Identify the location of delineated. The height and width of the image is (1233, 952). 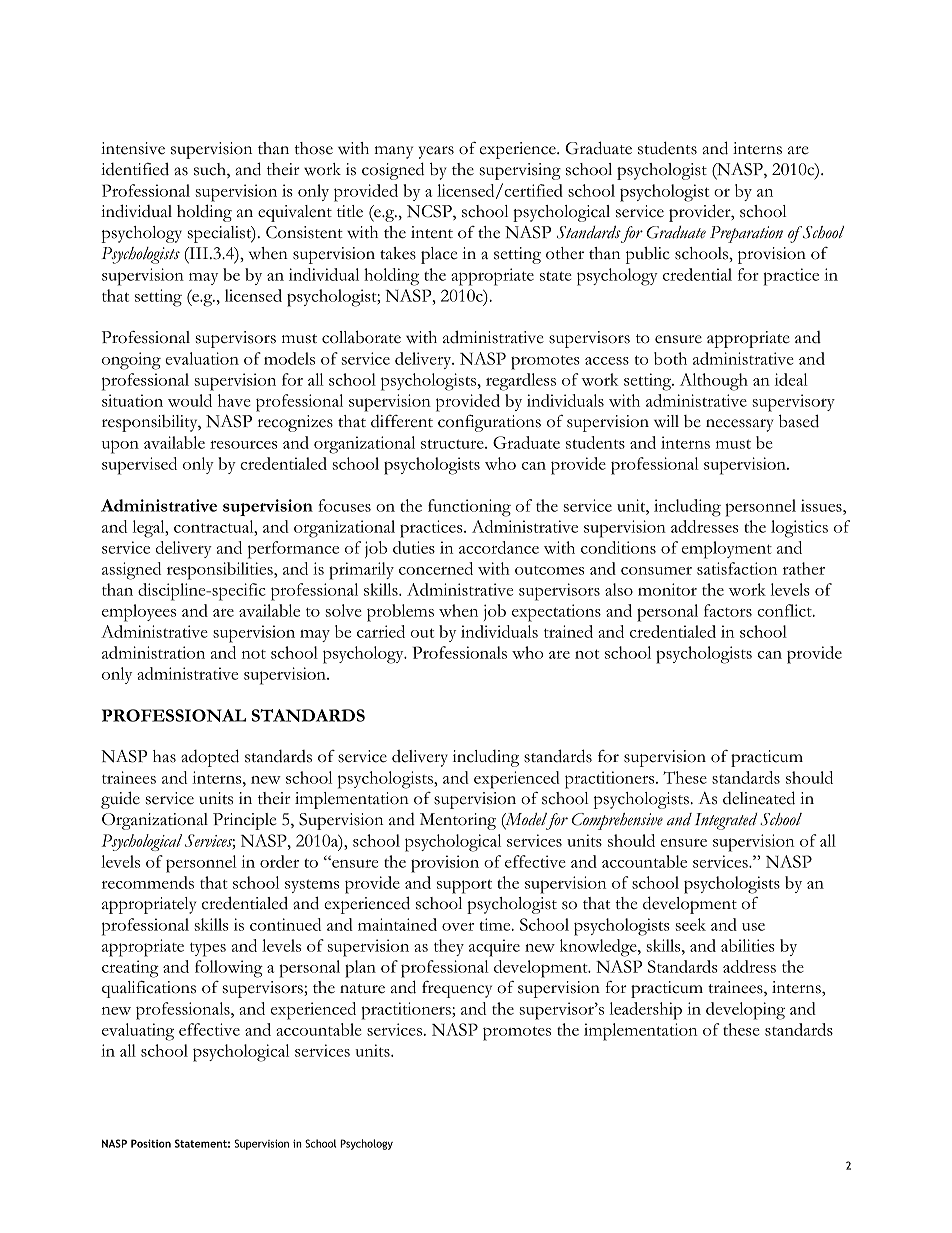
(759, 798).
